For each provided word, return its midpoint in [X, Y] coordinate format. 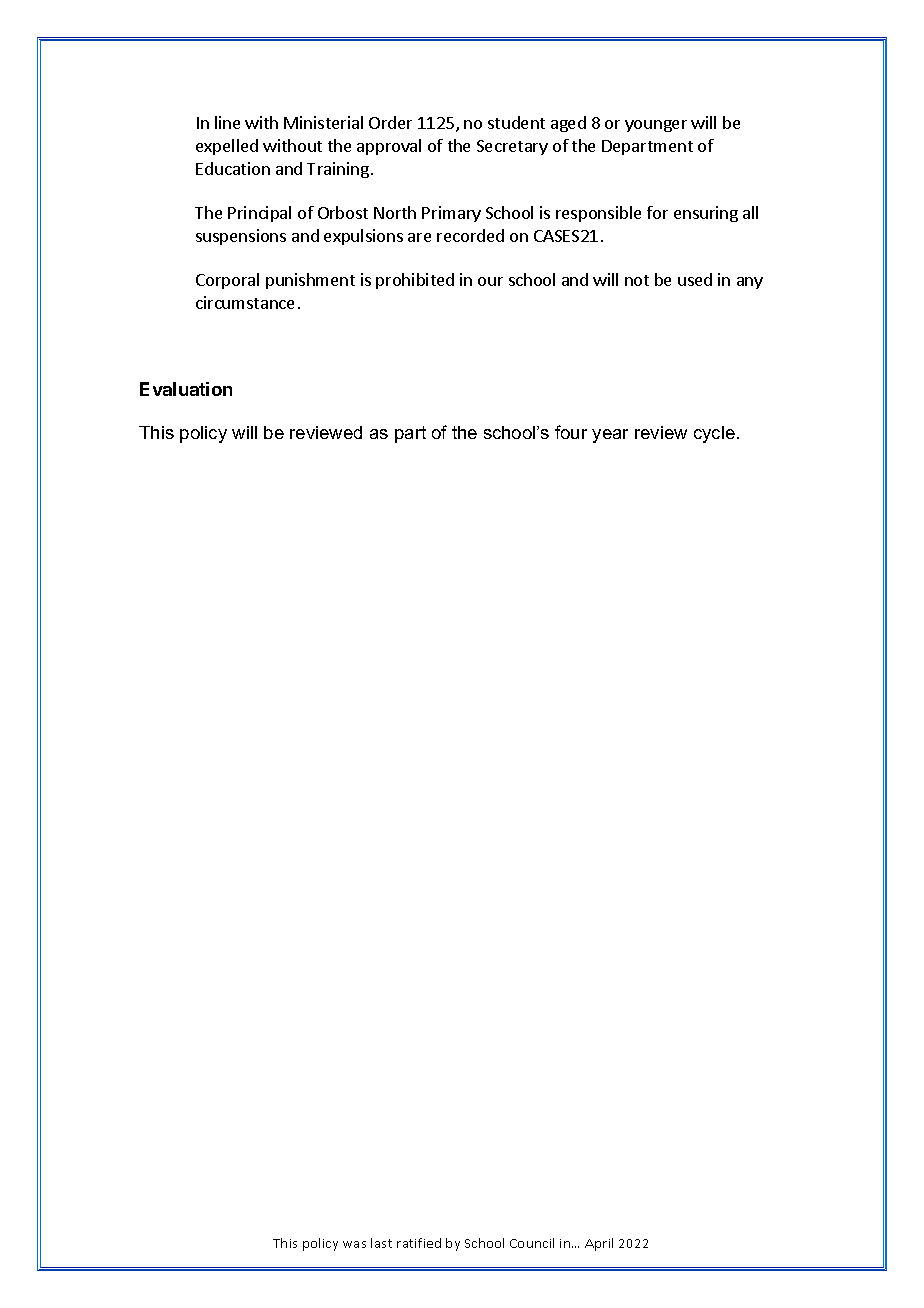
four [571, 432]
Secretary [512, 147]
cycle [714, 434]
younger [656, 126]
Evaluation [186, 389]
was [354, 1244]
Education [233, 168]
